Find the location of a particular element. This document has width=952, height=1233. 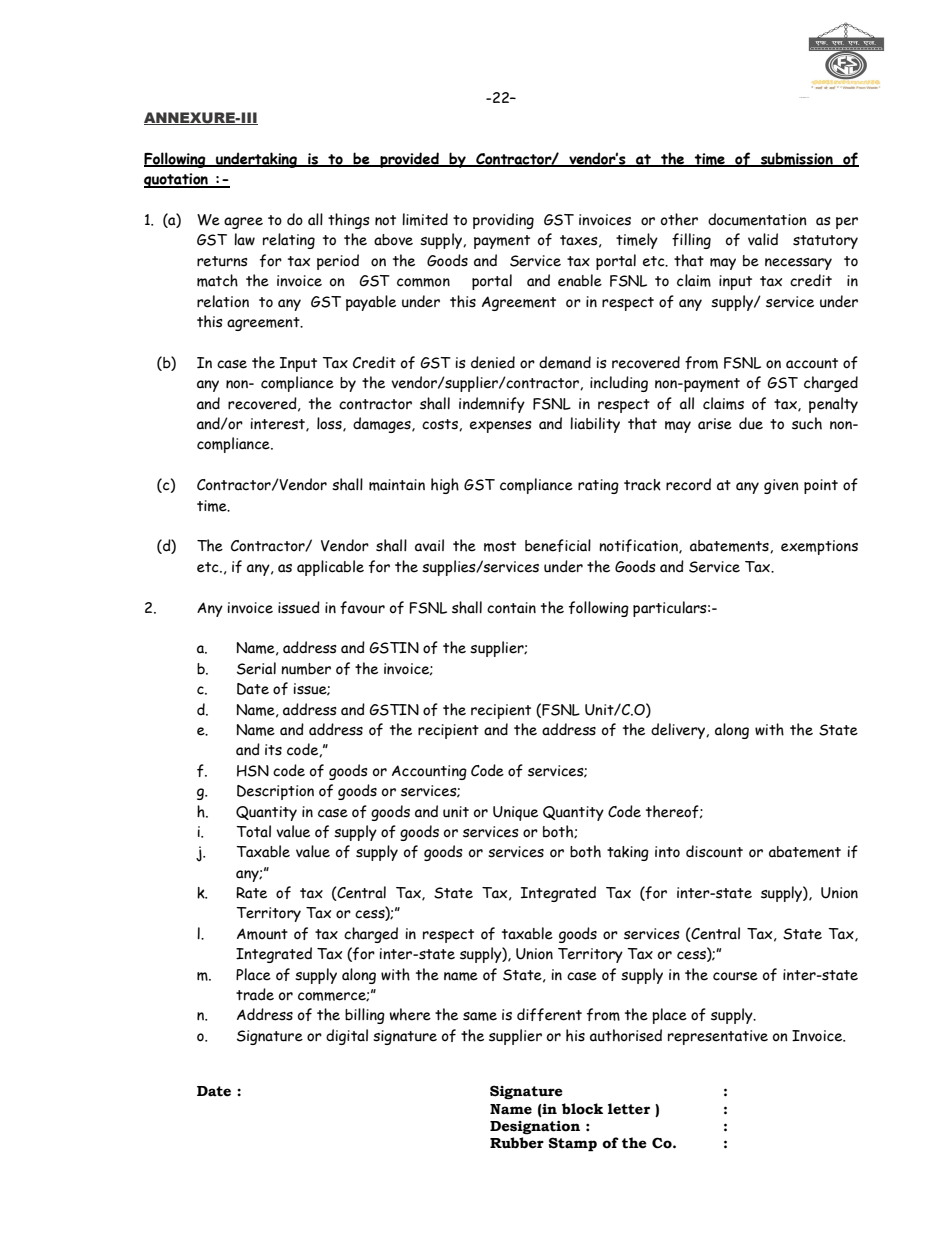

documentation is located at coordinates (757, 219).
